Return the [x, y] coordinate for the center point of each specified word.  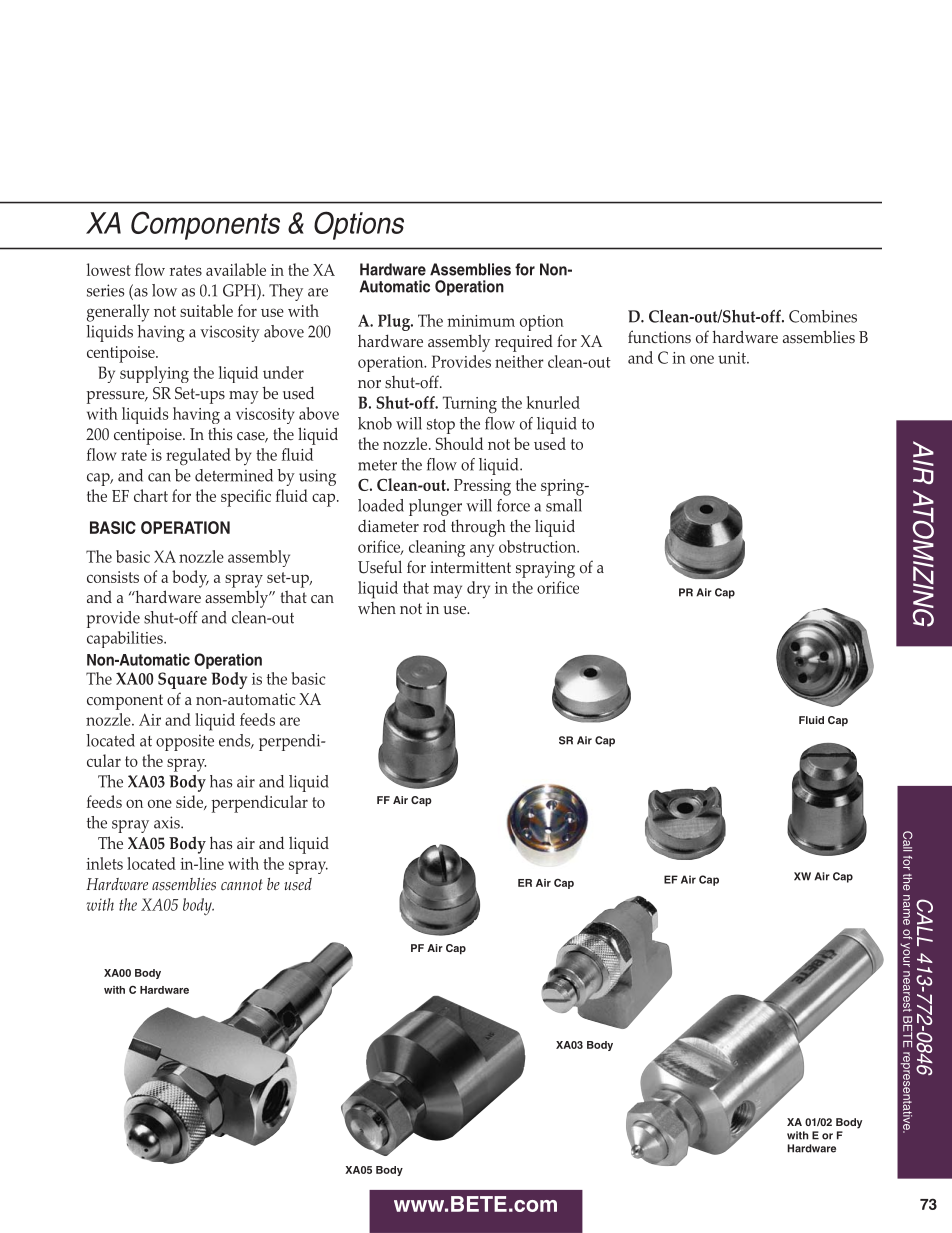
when [377, 608]
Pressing [482, 487]
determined [234, 475]
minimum [481, 321]
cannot [242, 884]
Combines [823, 316]
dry [478, 590]
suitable [206, 310]
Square [182, 680]
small [564, 505]
